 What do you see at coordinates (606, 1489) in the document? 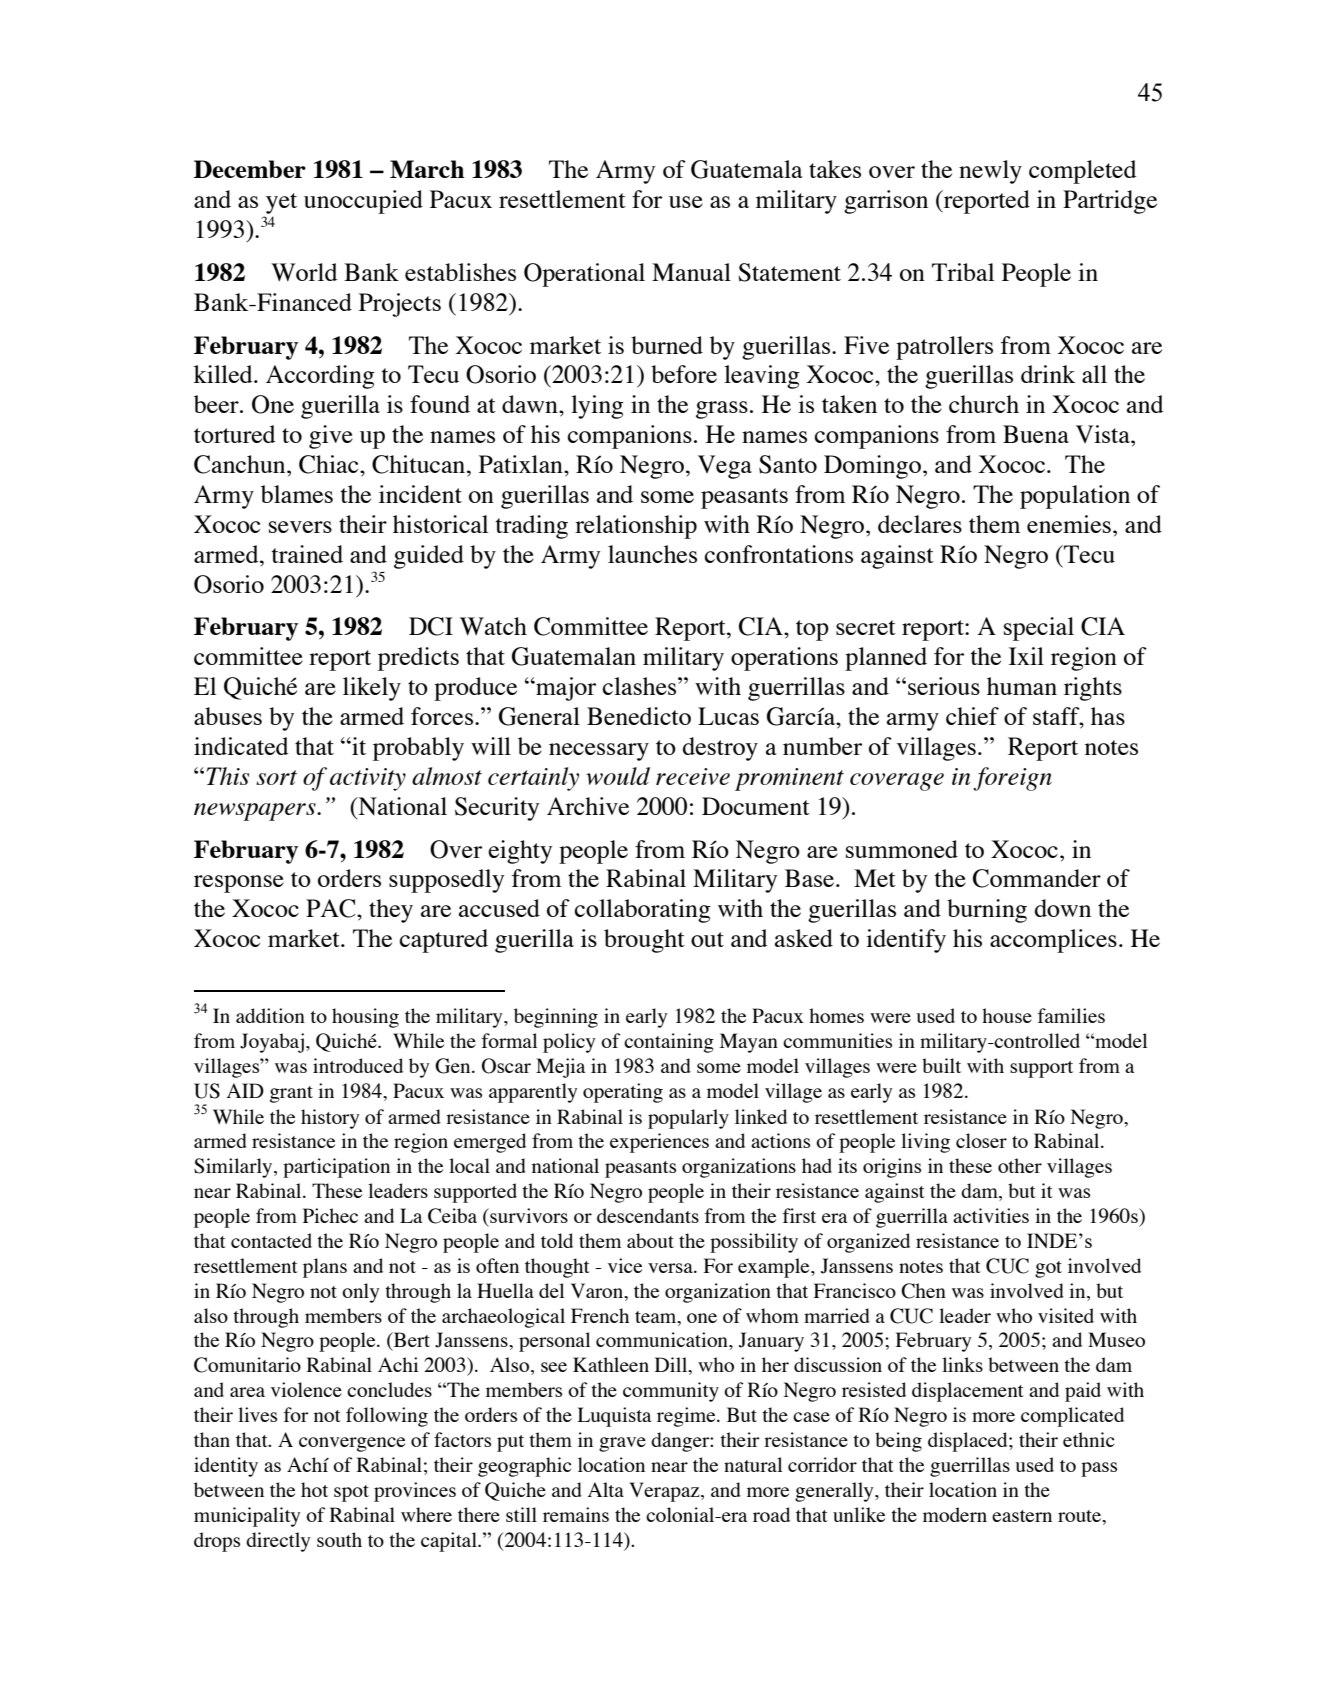
I see `Alta` at bounding box center [606, 1489].
